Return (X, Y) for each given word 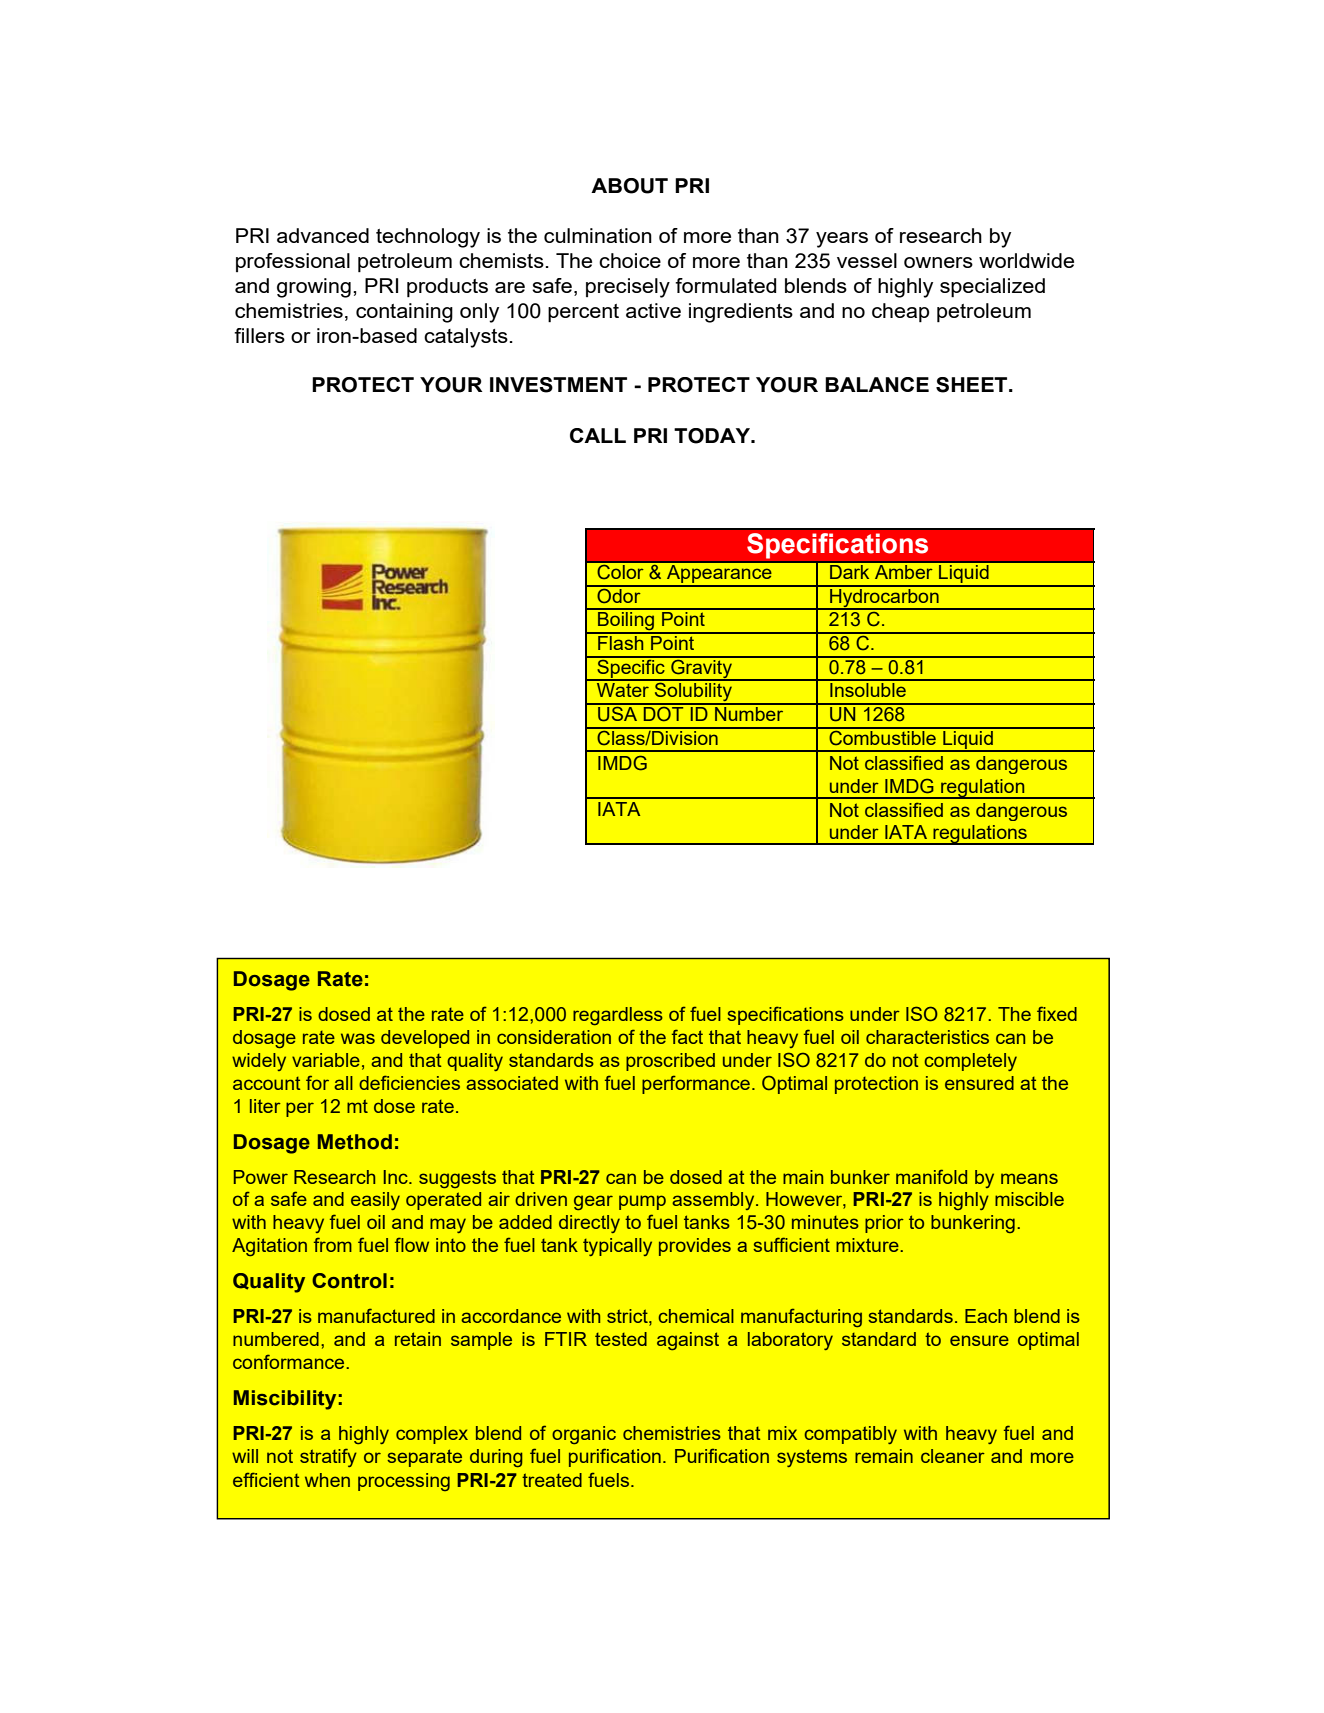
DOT (663, 713)
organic (584, 1435)
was (358, 1038)
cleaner (953, 1456)
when (327, 1480)
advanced (323, 235)
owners (938, 262)
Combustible (882, 737)
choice (630, 260)
